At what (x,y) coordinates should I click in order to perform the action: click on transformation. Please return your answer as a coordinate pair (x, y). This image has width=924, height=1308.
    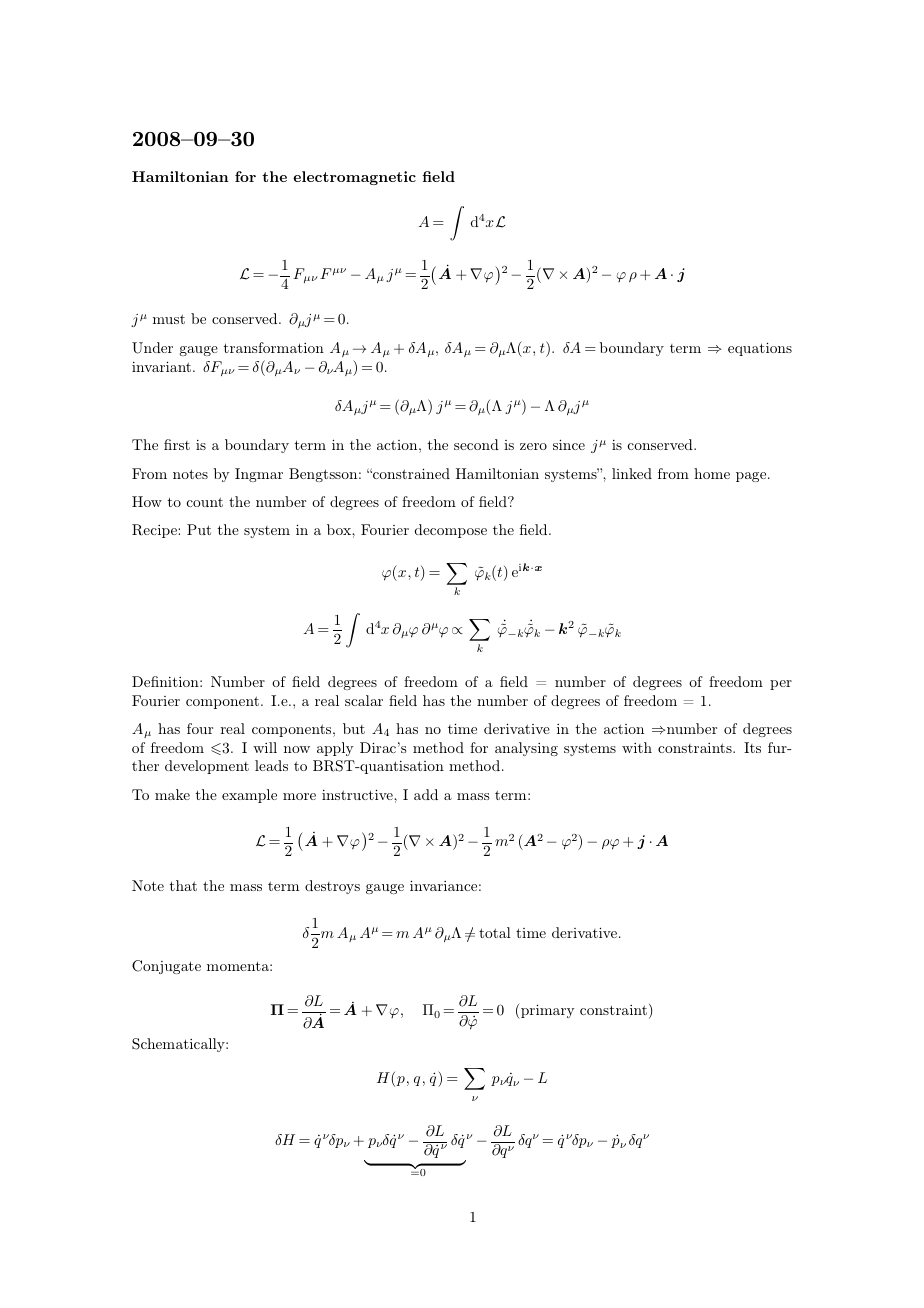
    Looking at the image, I should click on (273, 347).
